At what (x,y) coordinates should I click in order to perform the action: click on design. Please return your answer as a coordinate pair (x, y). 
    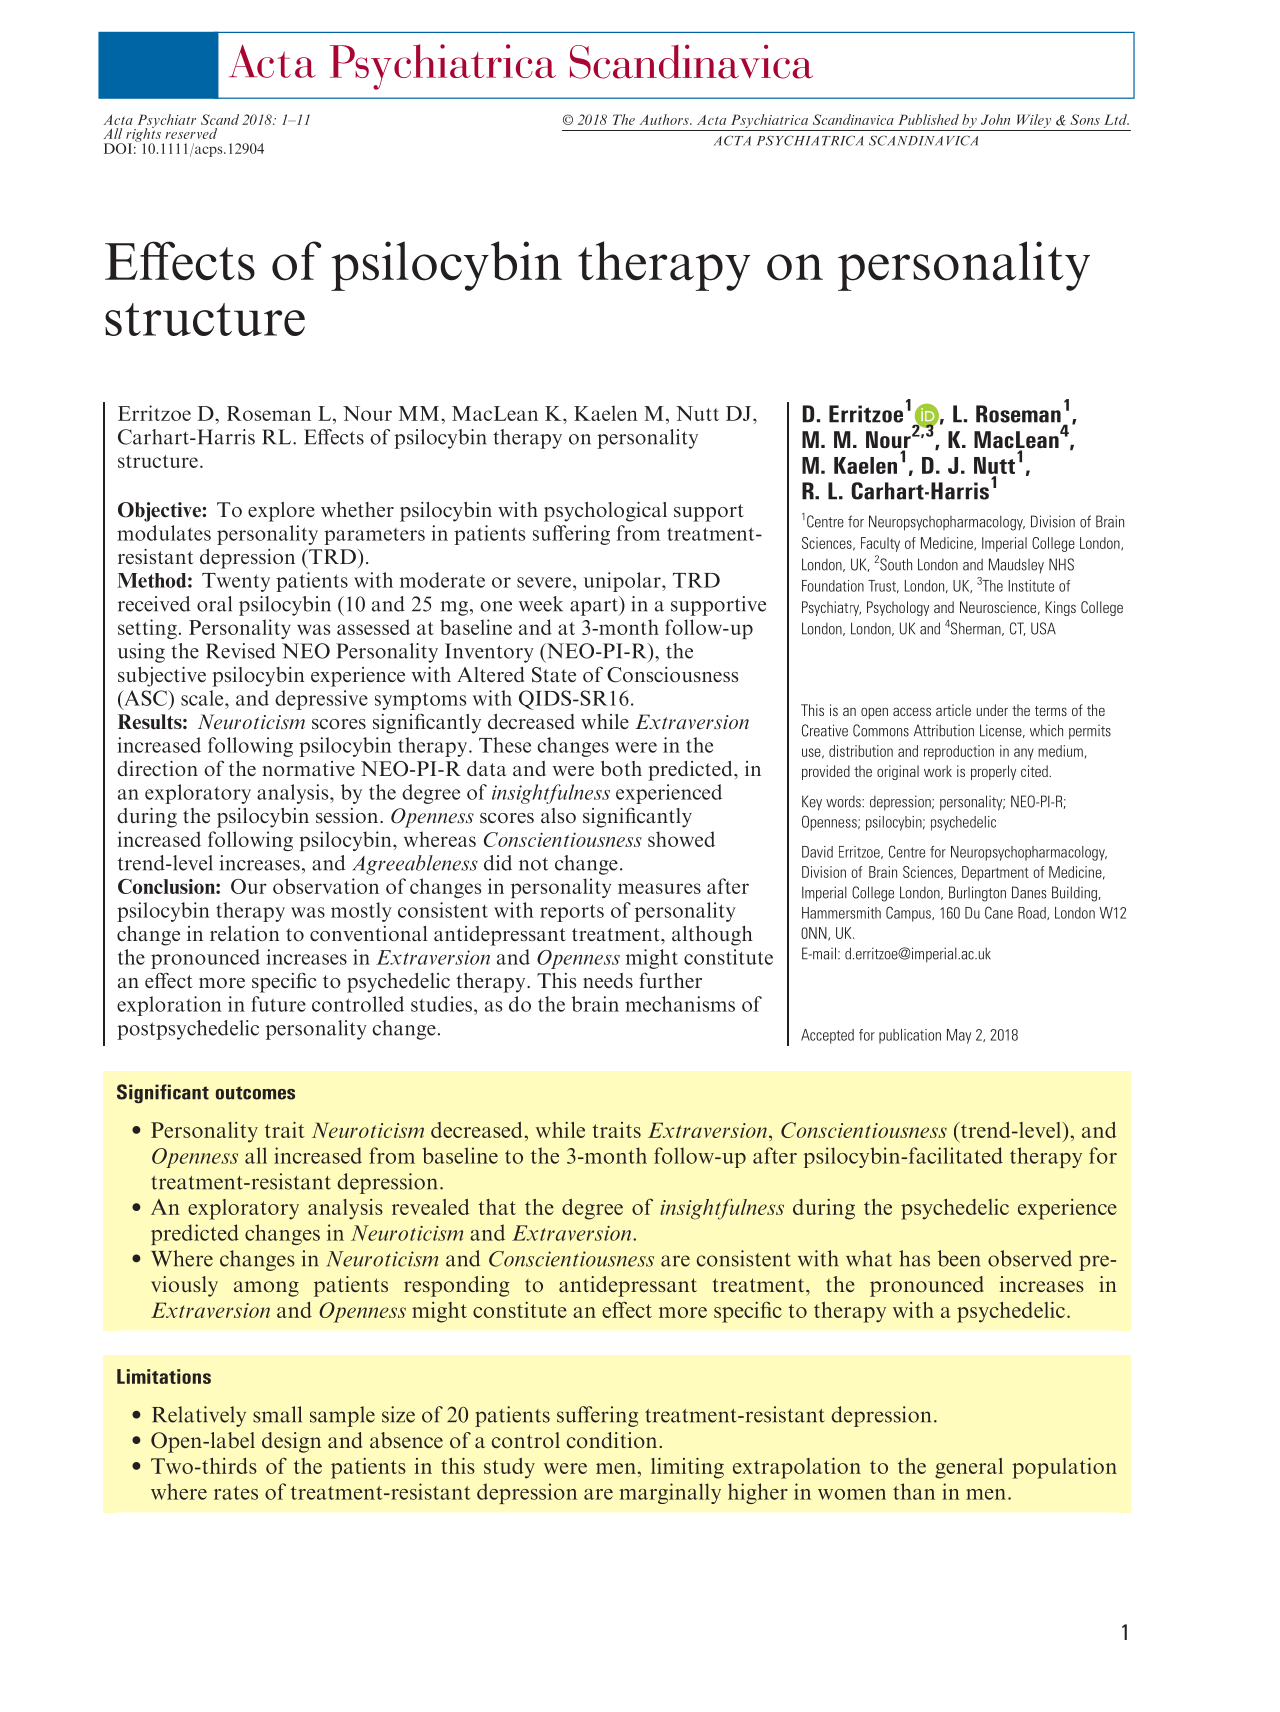
    Looking at the image, I should click on (291, 1442).
